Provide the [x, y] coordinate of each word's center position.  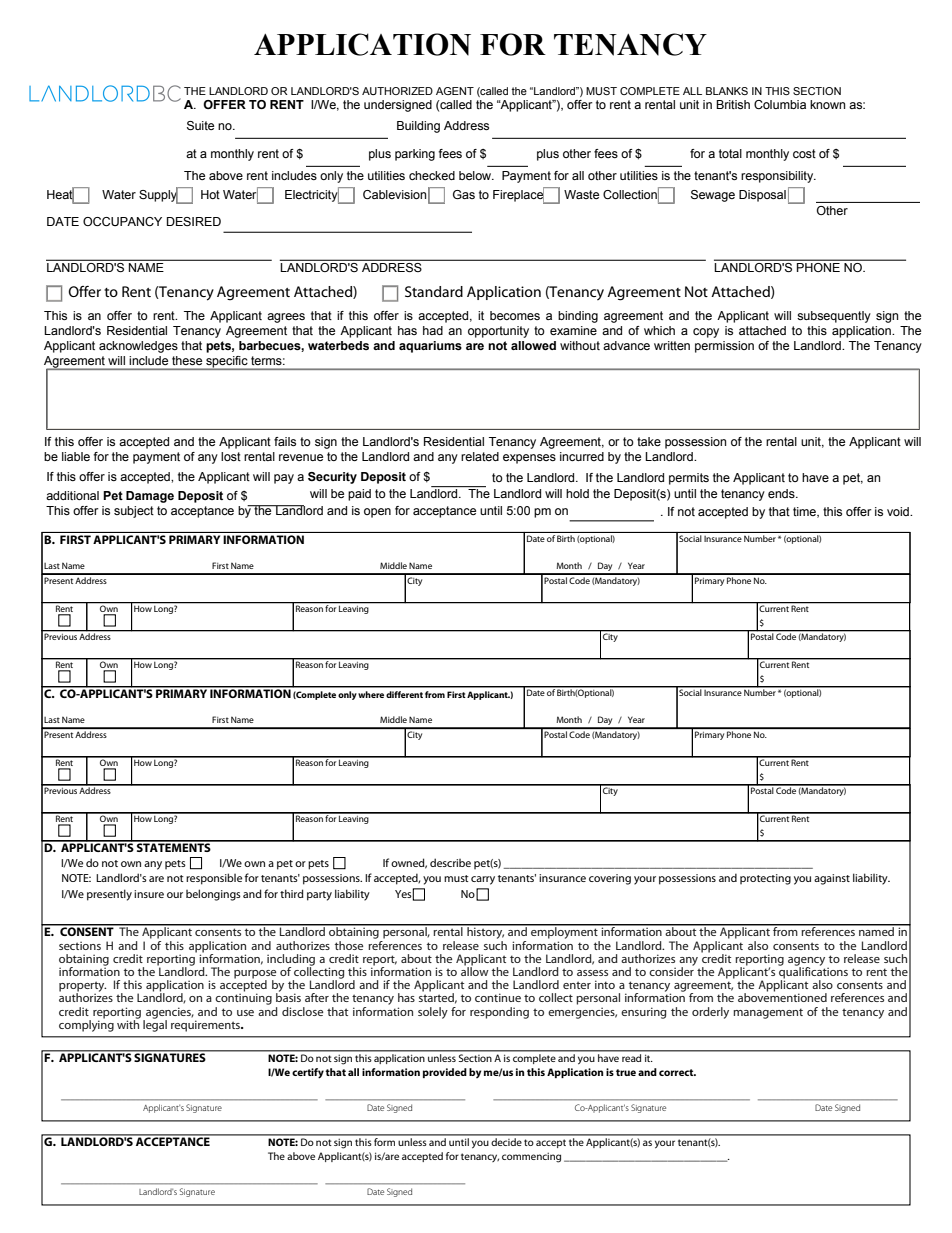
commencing [531, 1157]
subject [134, 512]
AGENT [455, 91]
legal [155, 1025]
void [899, 511]
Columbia [780, 104]
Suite [200, 125]
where [371, 694]
